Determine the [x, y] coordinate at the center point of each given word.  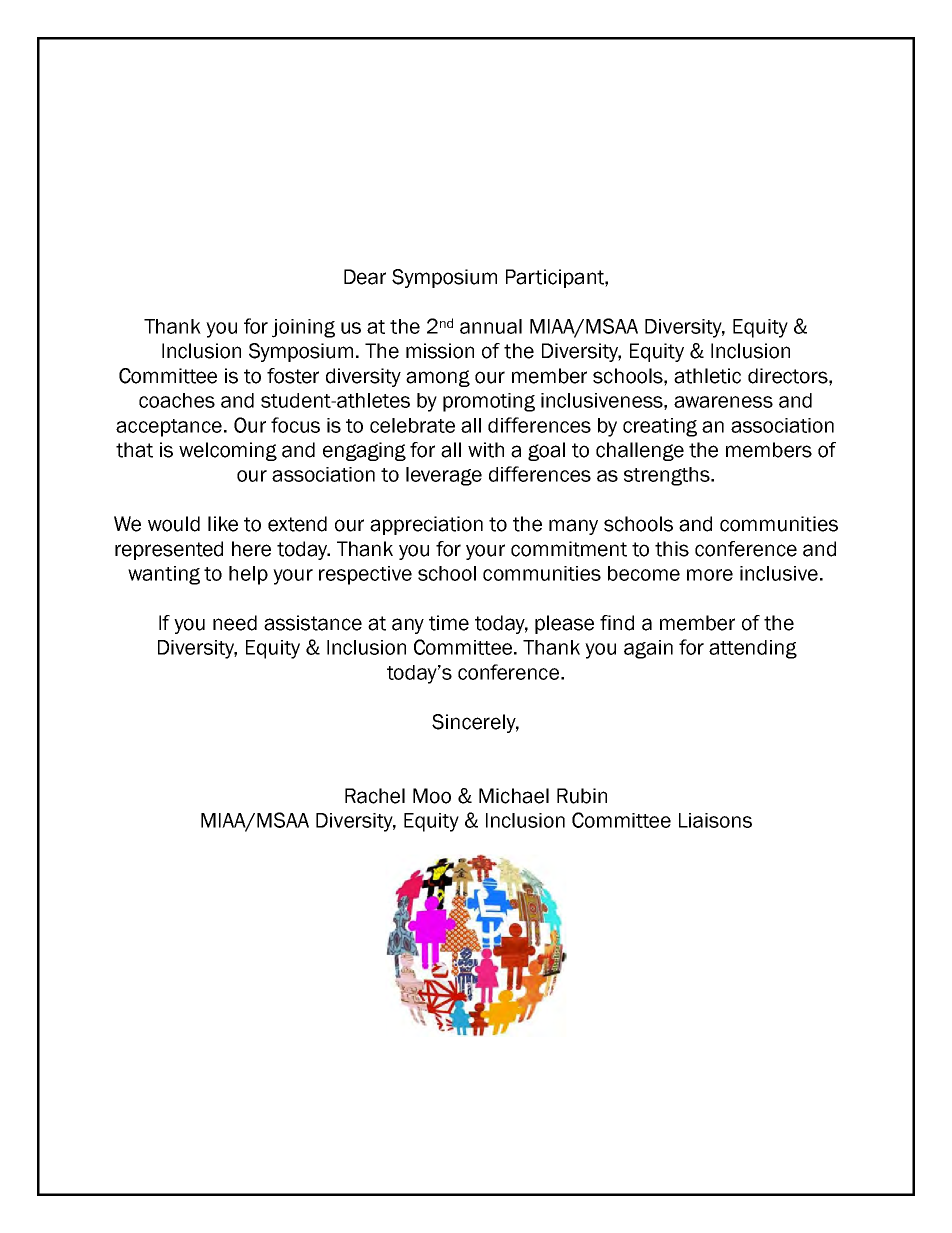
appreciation [426, 525]
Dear [365, 277]
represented [169, 550]
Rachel [375, 796]
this [672, 549]
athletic [707, 376]
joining [303, 328]
